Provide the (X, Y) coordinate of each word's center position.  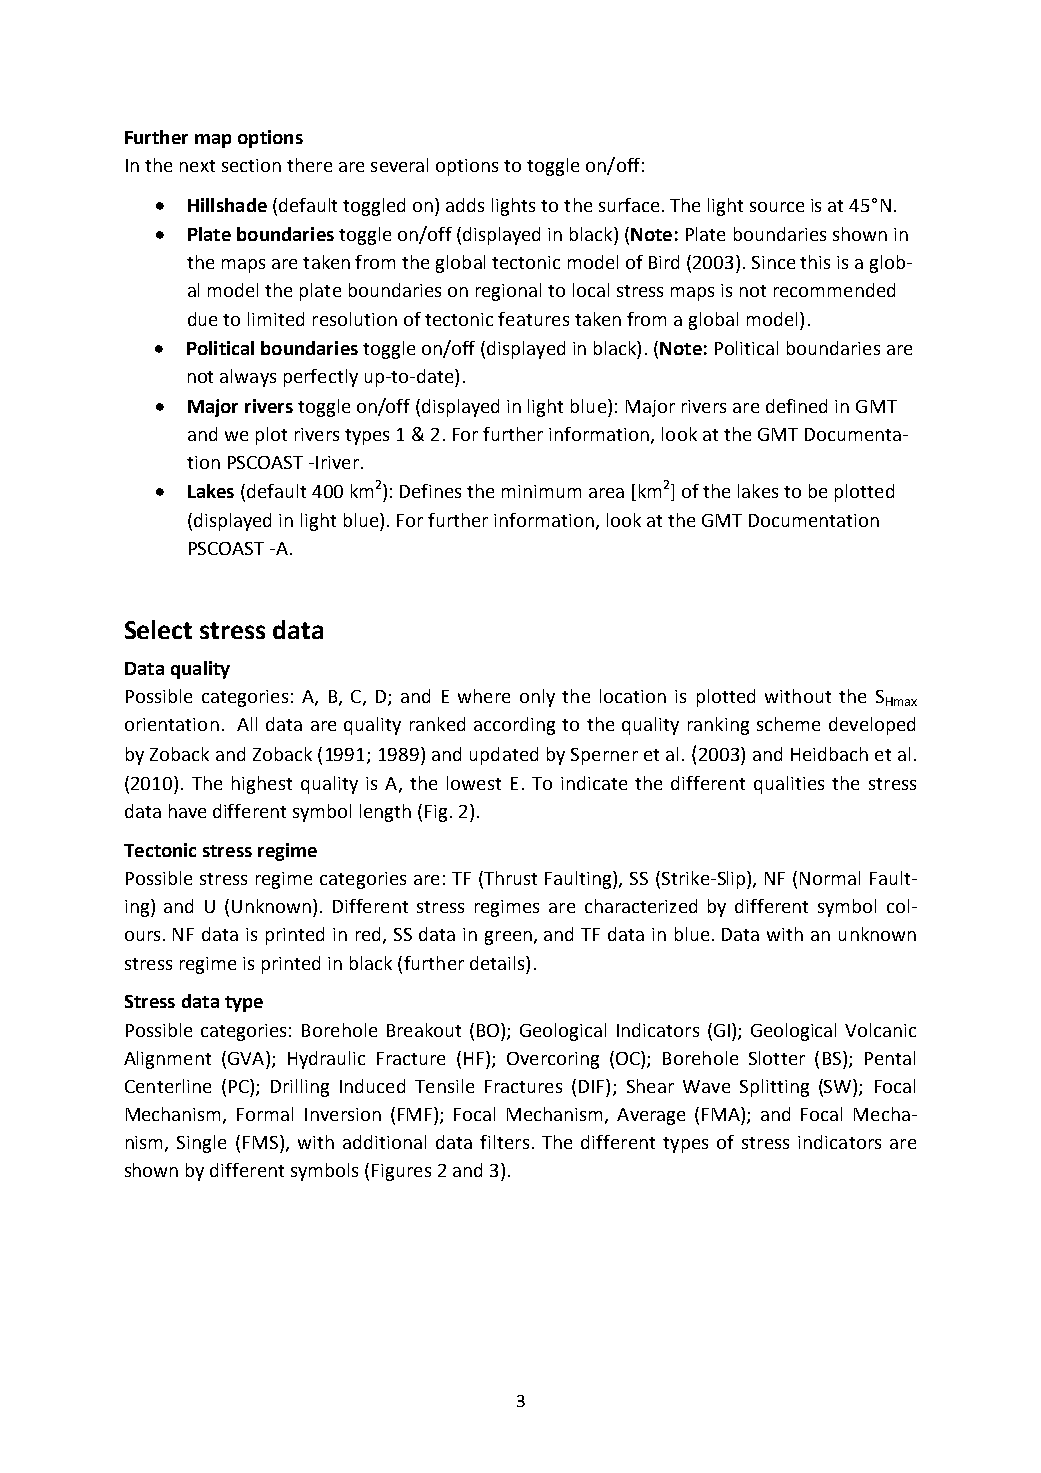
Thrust (509, 879)
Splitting (774, 1088)
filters (504, 1142)
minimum (541, 491)
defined (796, 406)
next (197, 166)
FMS (260, 1142)
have (187, 811)
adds (465, 205)
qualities (789, 785)
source (777, 207)
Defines (430, 491)
